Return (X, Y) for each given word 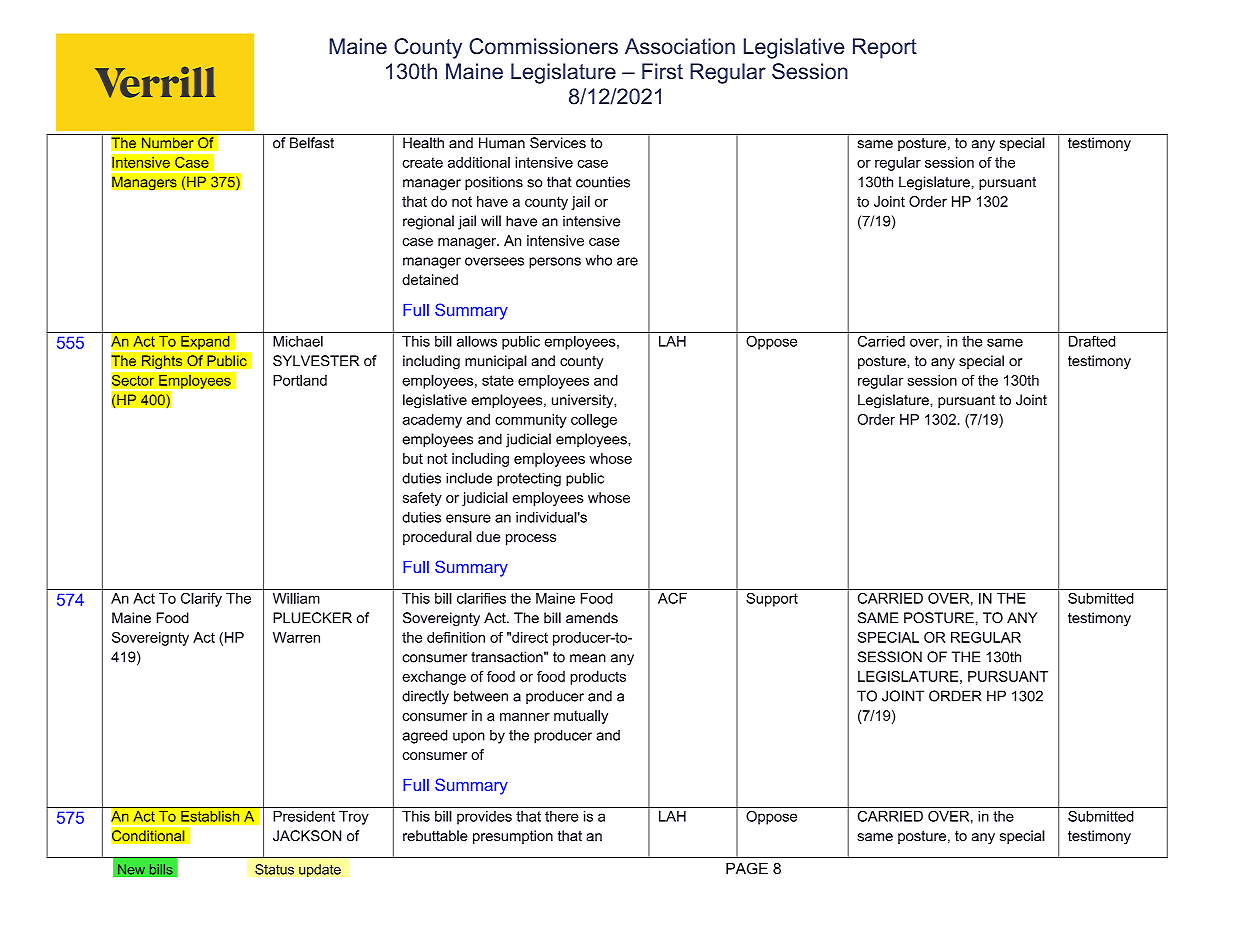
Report (885, 48)
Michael (298, 341)
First (662, 71)
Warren (296, 637)
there (561, 816)
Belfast (312, 143)
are (627, 261)
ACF (672, 598)
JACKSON (307, 836)
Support (772, 600)
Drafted (1092, 341)
